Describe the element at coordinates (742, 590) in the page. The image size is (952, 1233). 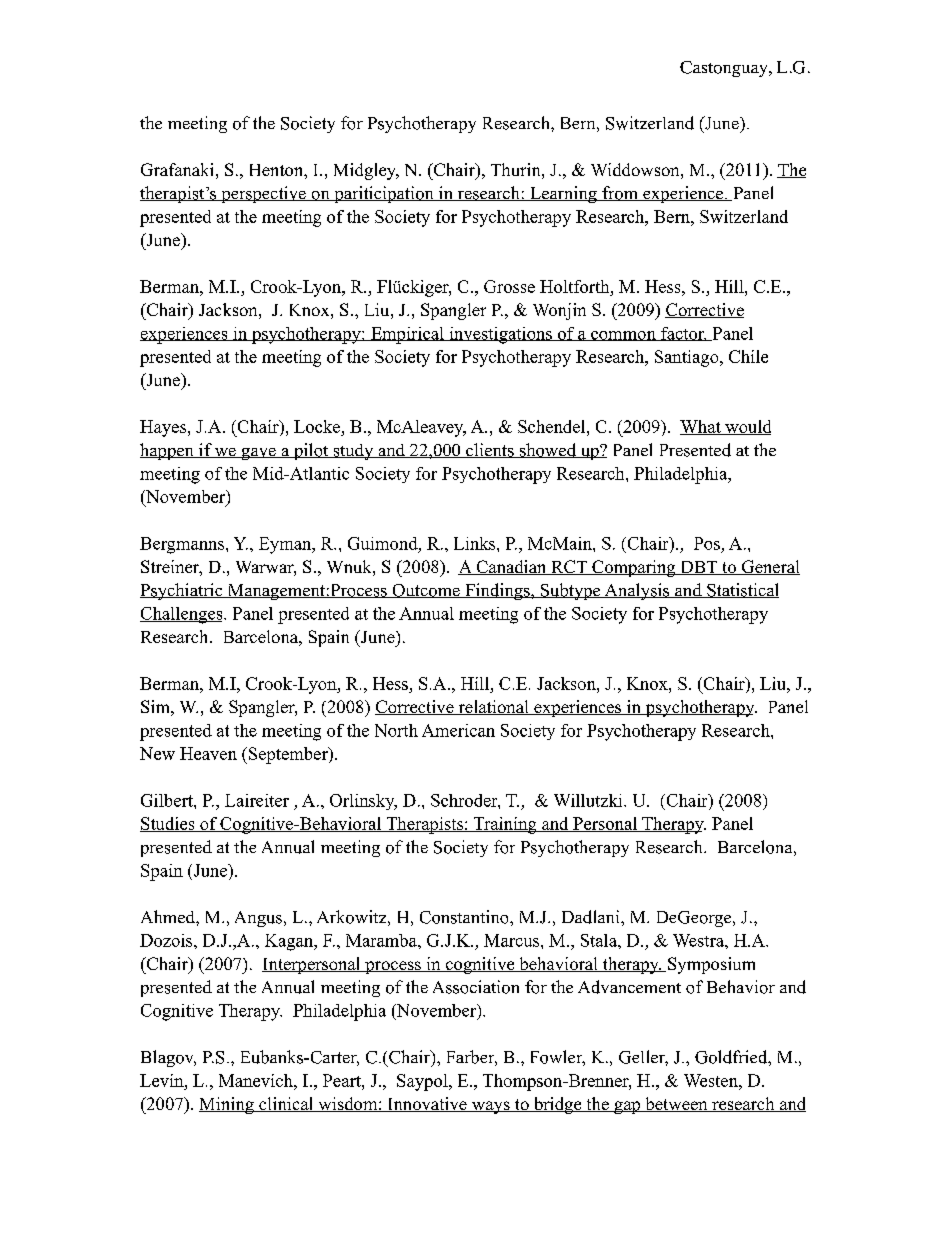
I see `Statistical` at that location.
